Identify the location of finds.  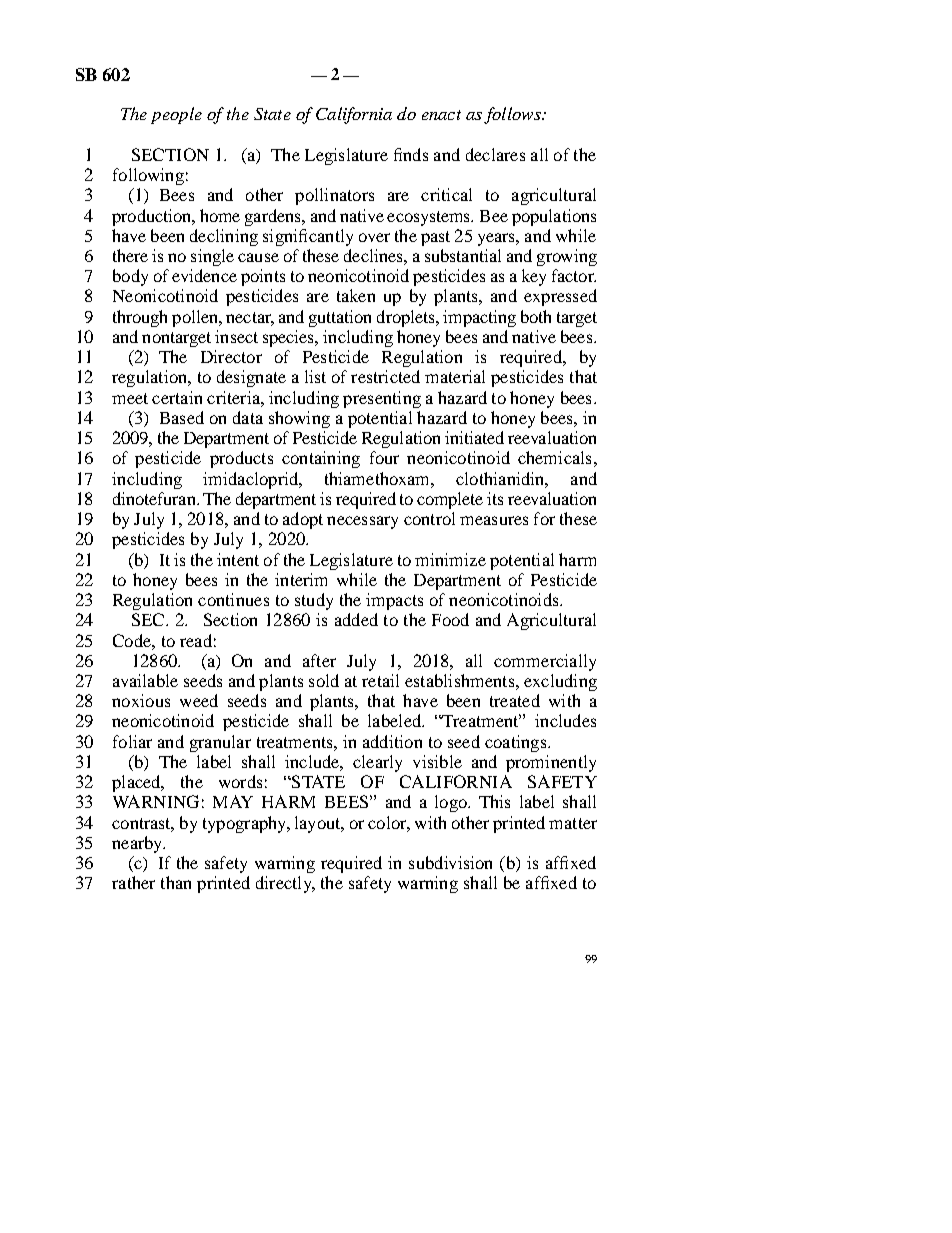
(411, 154).
